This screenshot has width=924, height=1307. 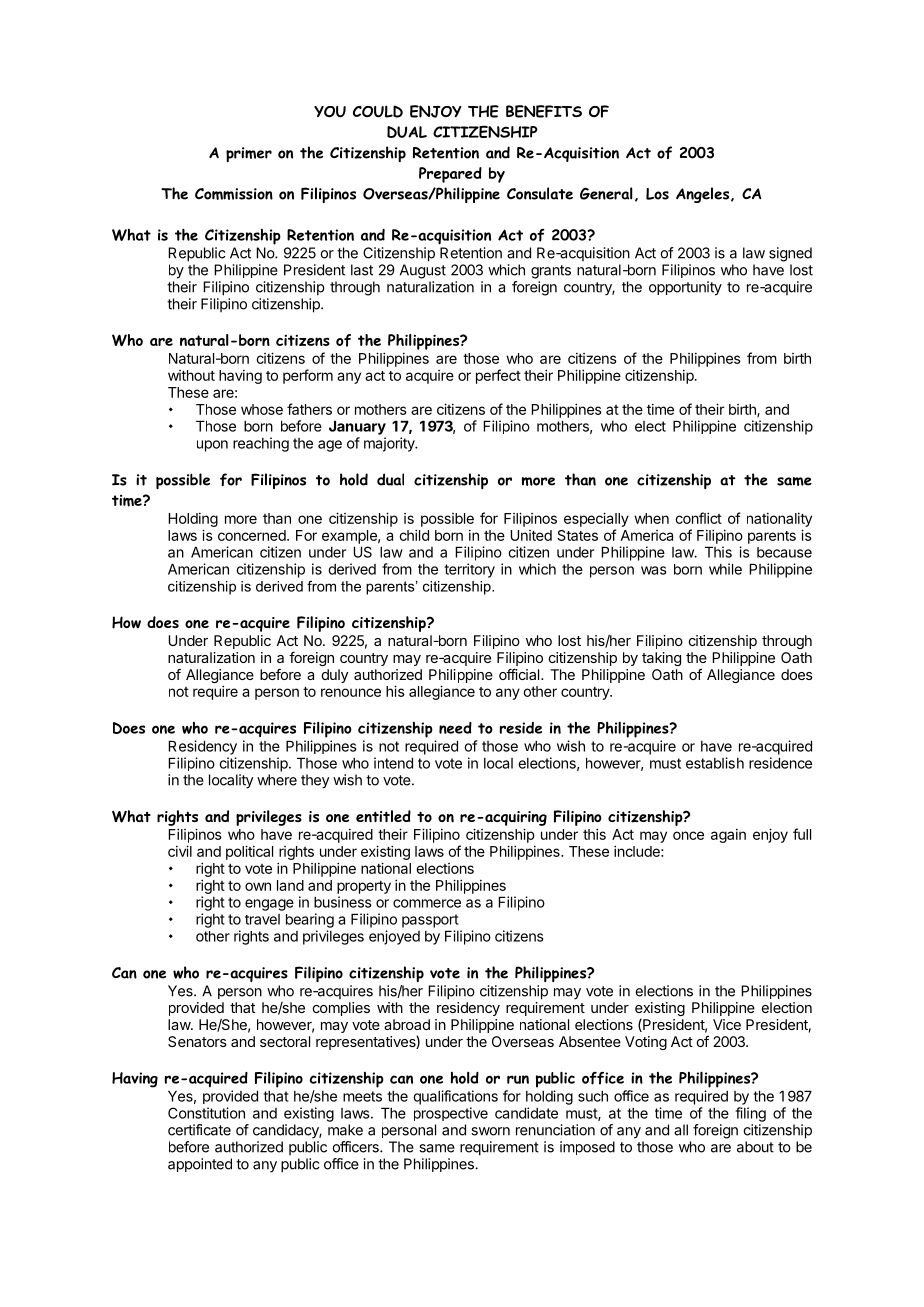 What do you see at coordinates (249, 154) in the screenshot?
I see `primer` at bounding box center [249, 154].
